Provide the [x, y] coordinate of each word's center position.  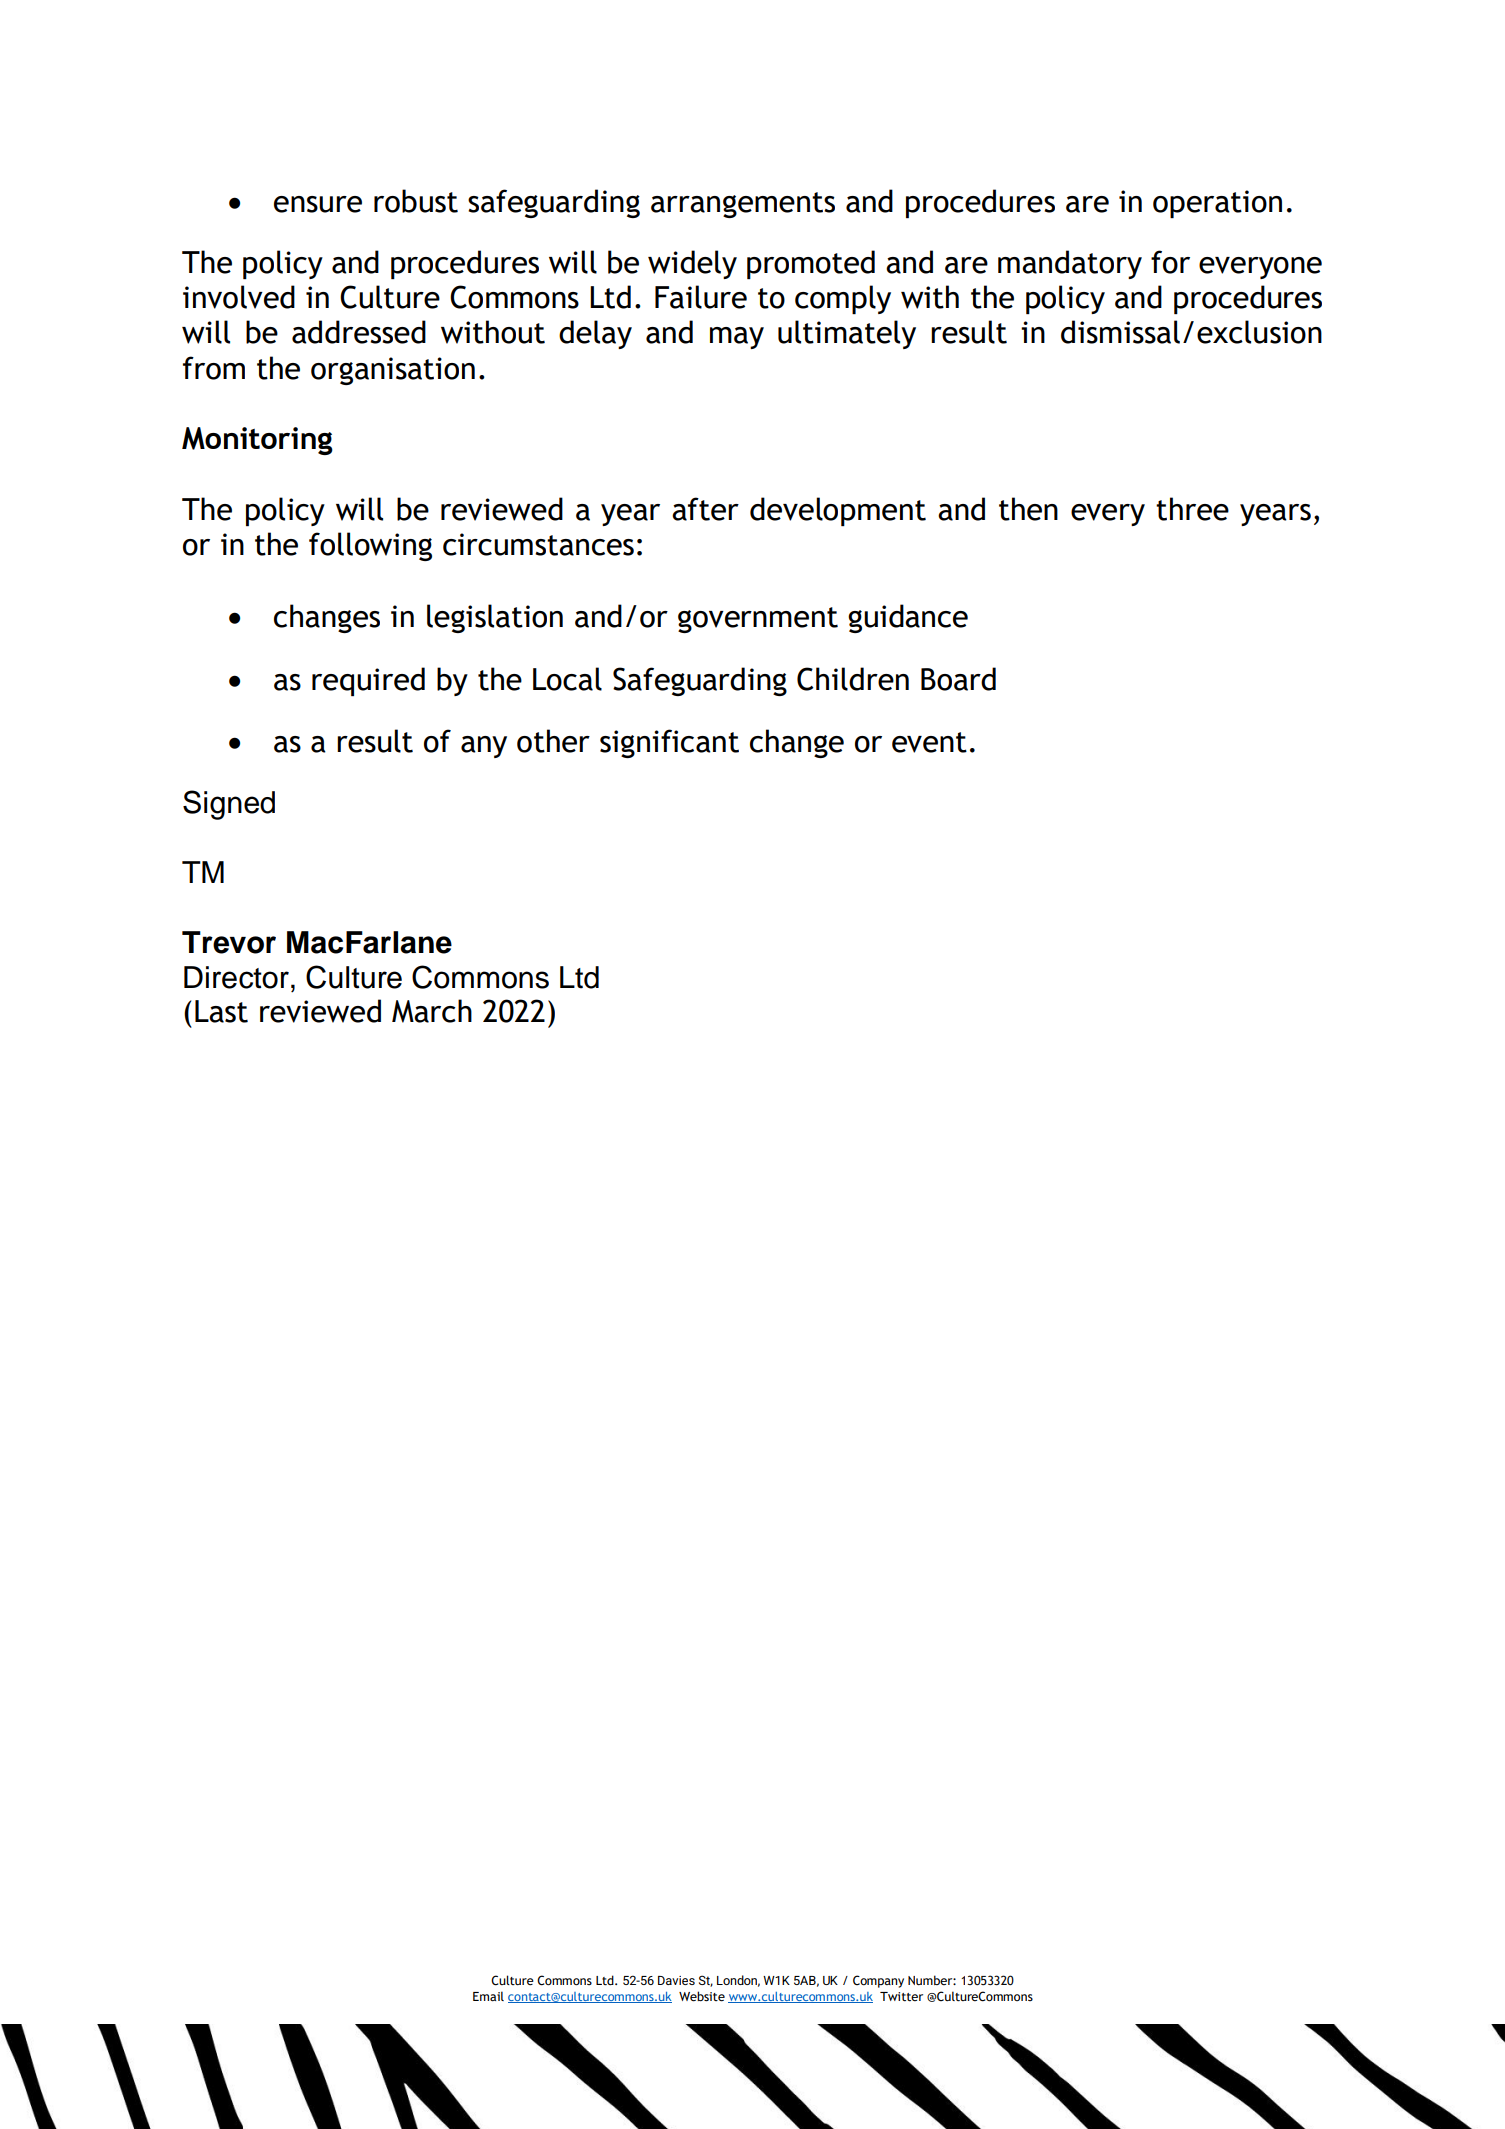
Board [958, 679]
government [758, 620]
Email [488, 1996]
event [929, 742]
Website [702, 1996]
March [432, 1011]
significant [669, 743]
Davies [676, 1980]
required [368, 681]
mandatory [1070, 264]
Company [878, 1981]
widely [692, 264]
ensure [318, 204]
